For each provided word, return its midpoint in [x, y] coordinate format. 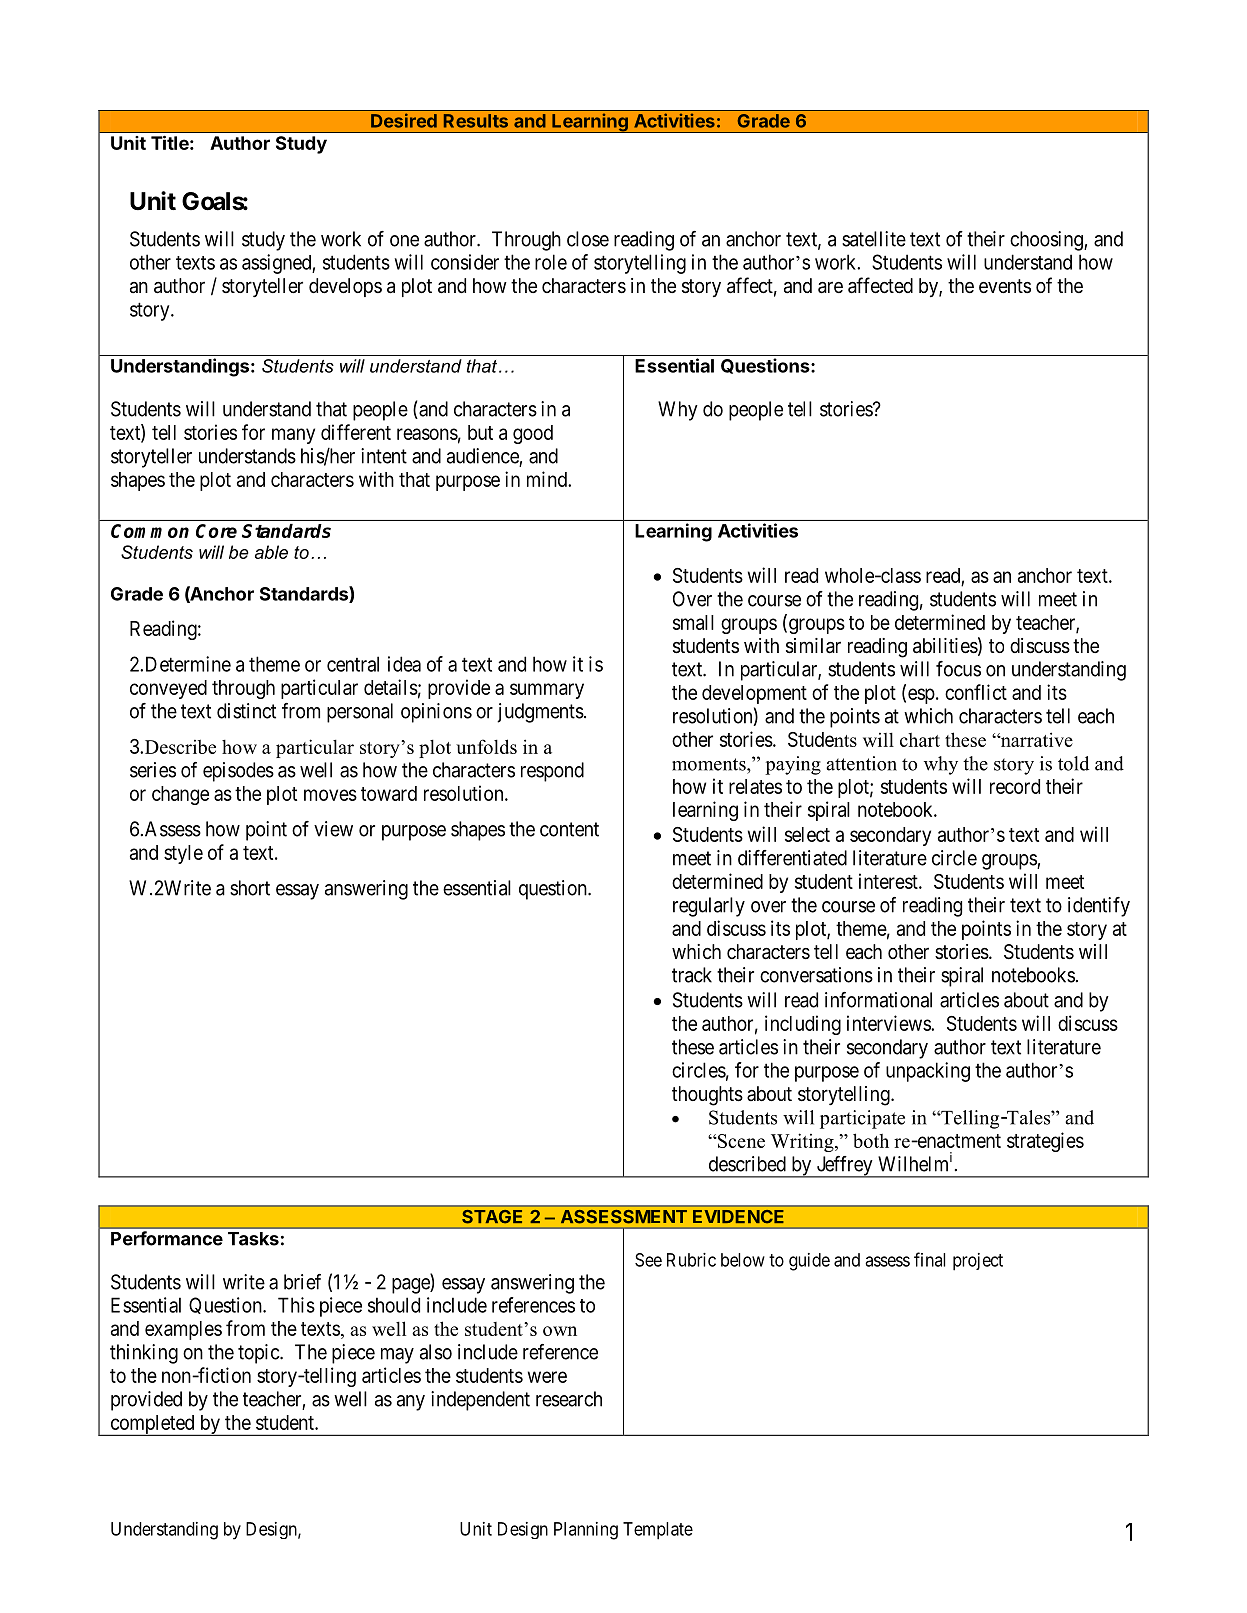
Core [216, 531]
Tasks [253, 1239]
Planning [586, 1531]
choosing [1047, 241]
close [588, 239]
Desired [404, 120]
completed [152, 1425]
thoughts [707, 1096]
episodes [238, 772]
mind [548, 479]
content [569, 829]
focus [958, 669]
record [1015, 786]
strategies [1045, 1142]
